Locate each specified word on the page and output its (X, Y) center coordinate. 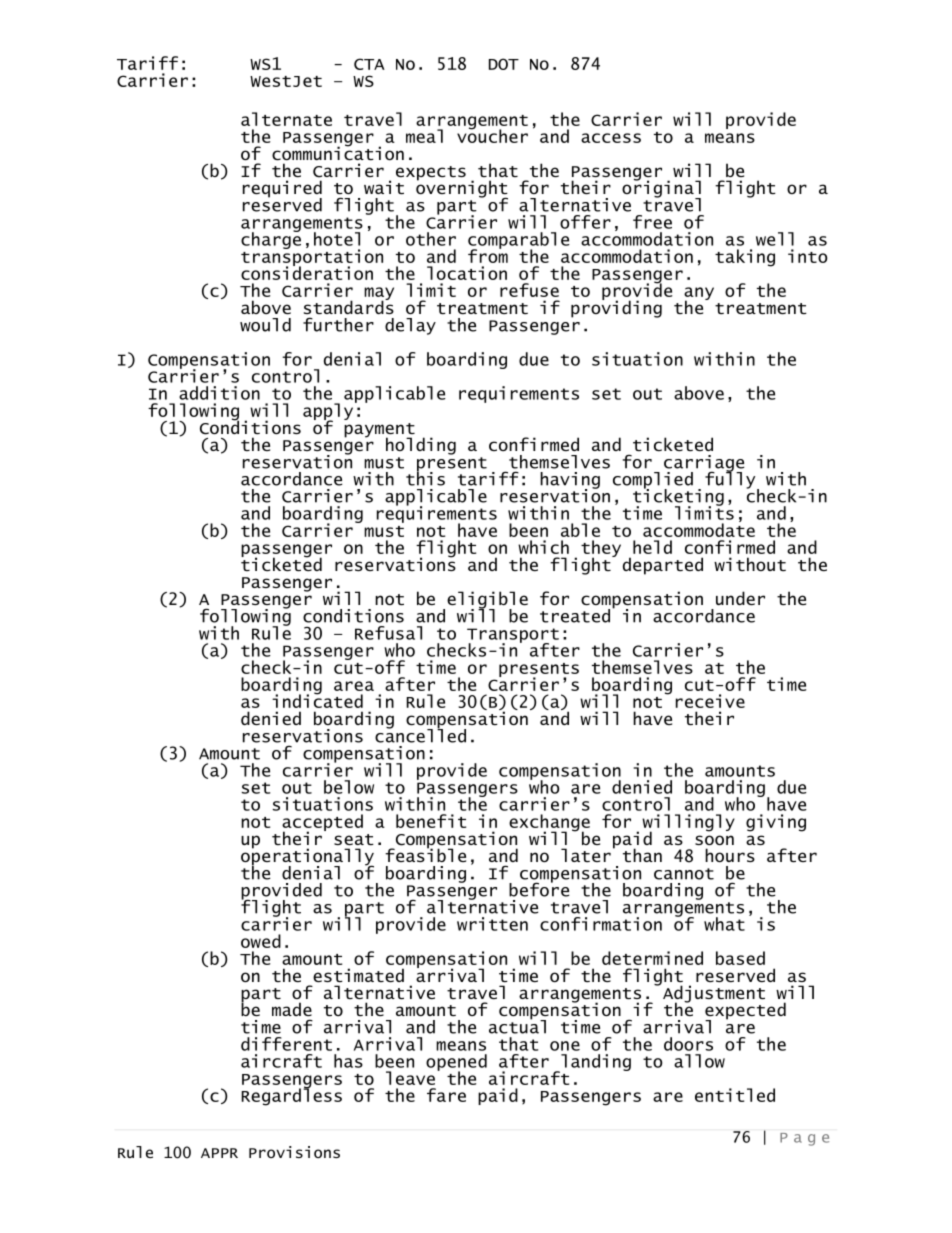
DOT (504, 64)
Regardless (291, 1096)
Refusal (388, 633)
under (740, 598)
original (661, 189)
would (265, 325)
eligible (487, 601)
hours (730, 855)
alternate (286, 119)
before (539, 888)
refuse (529, 290)
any (699, 295)
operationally (307, 857)
